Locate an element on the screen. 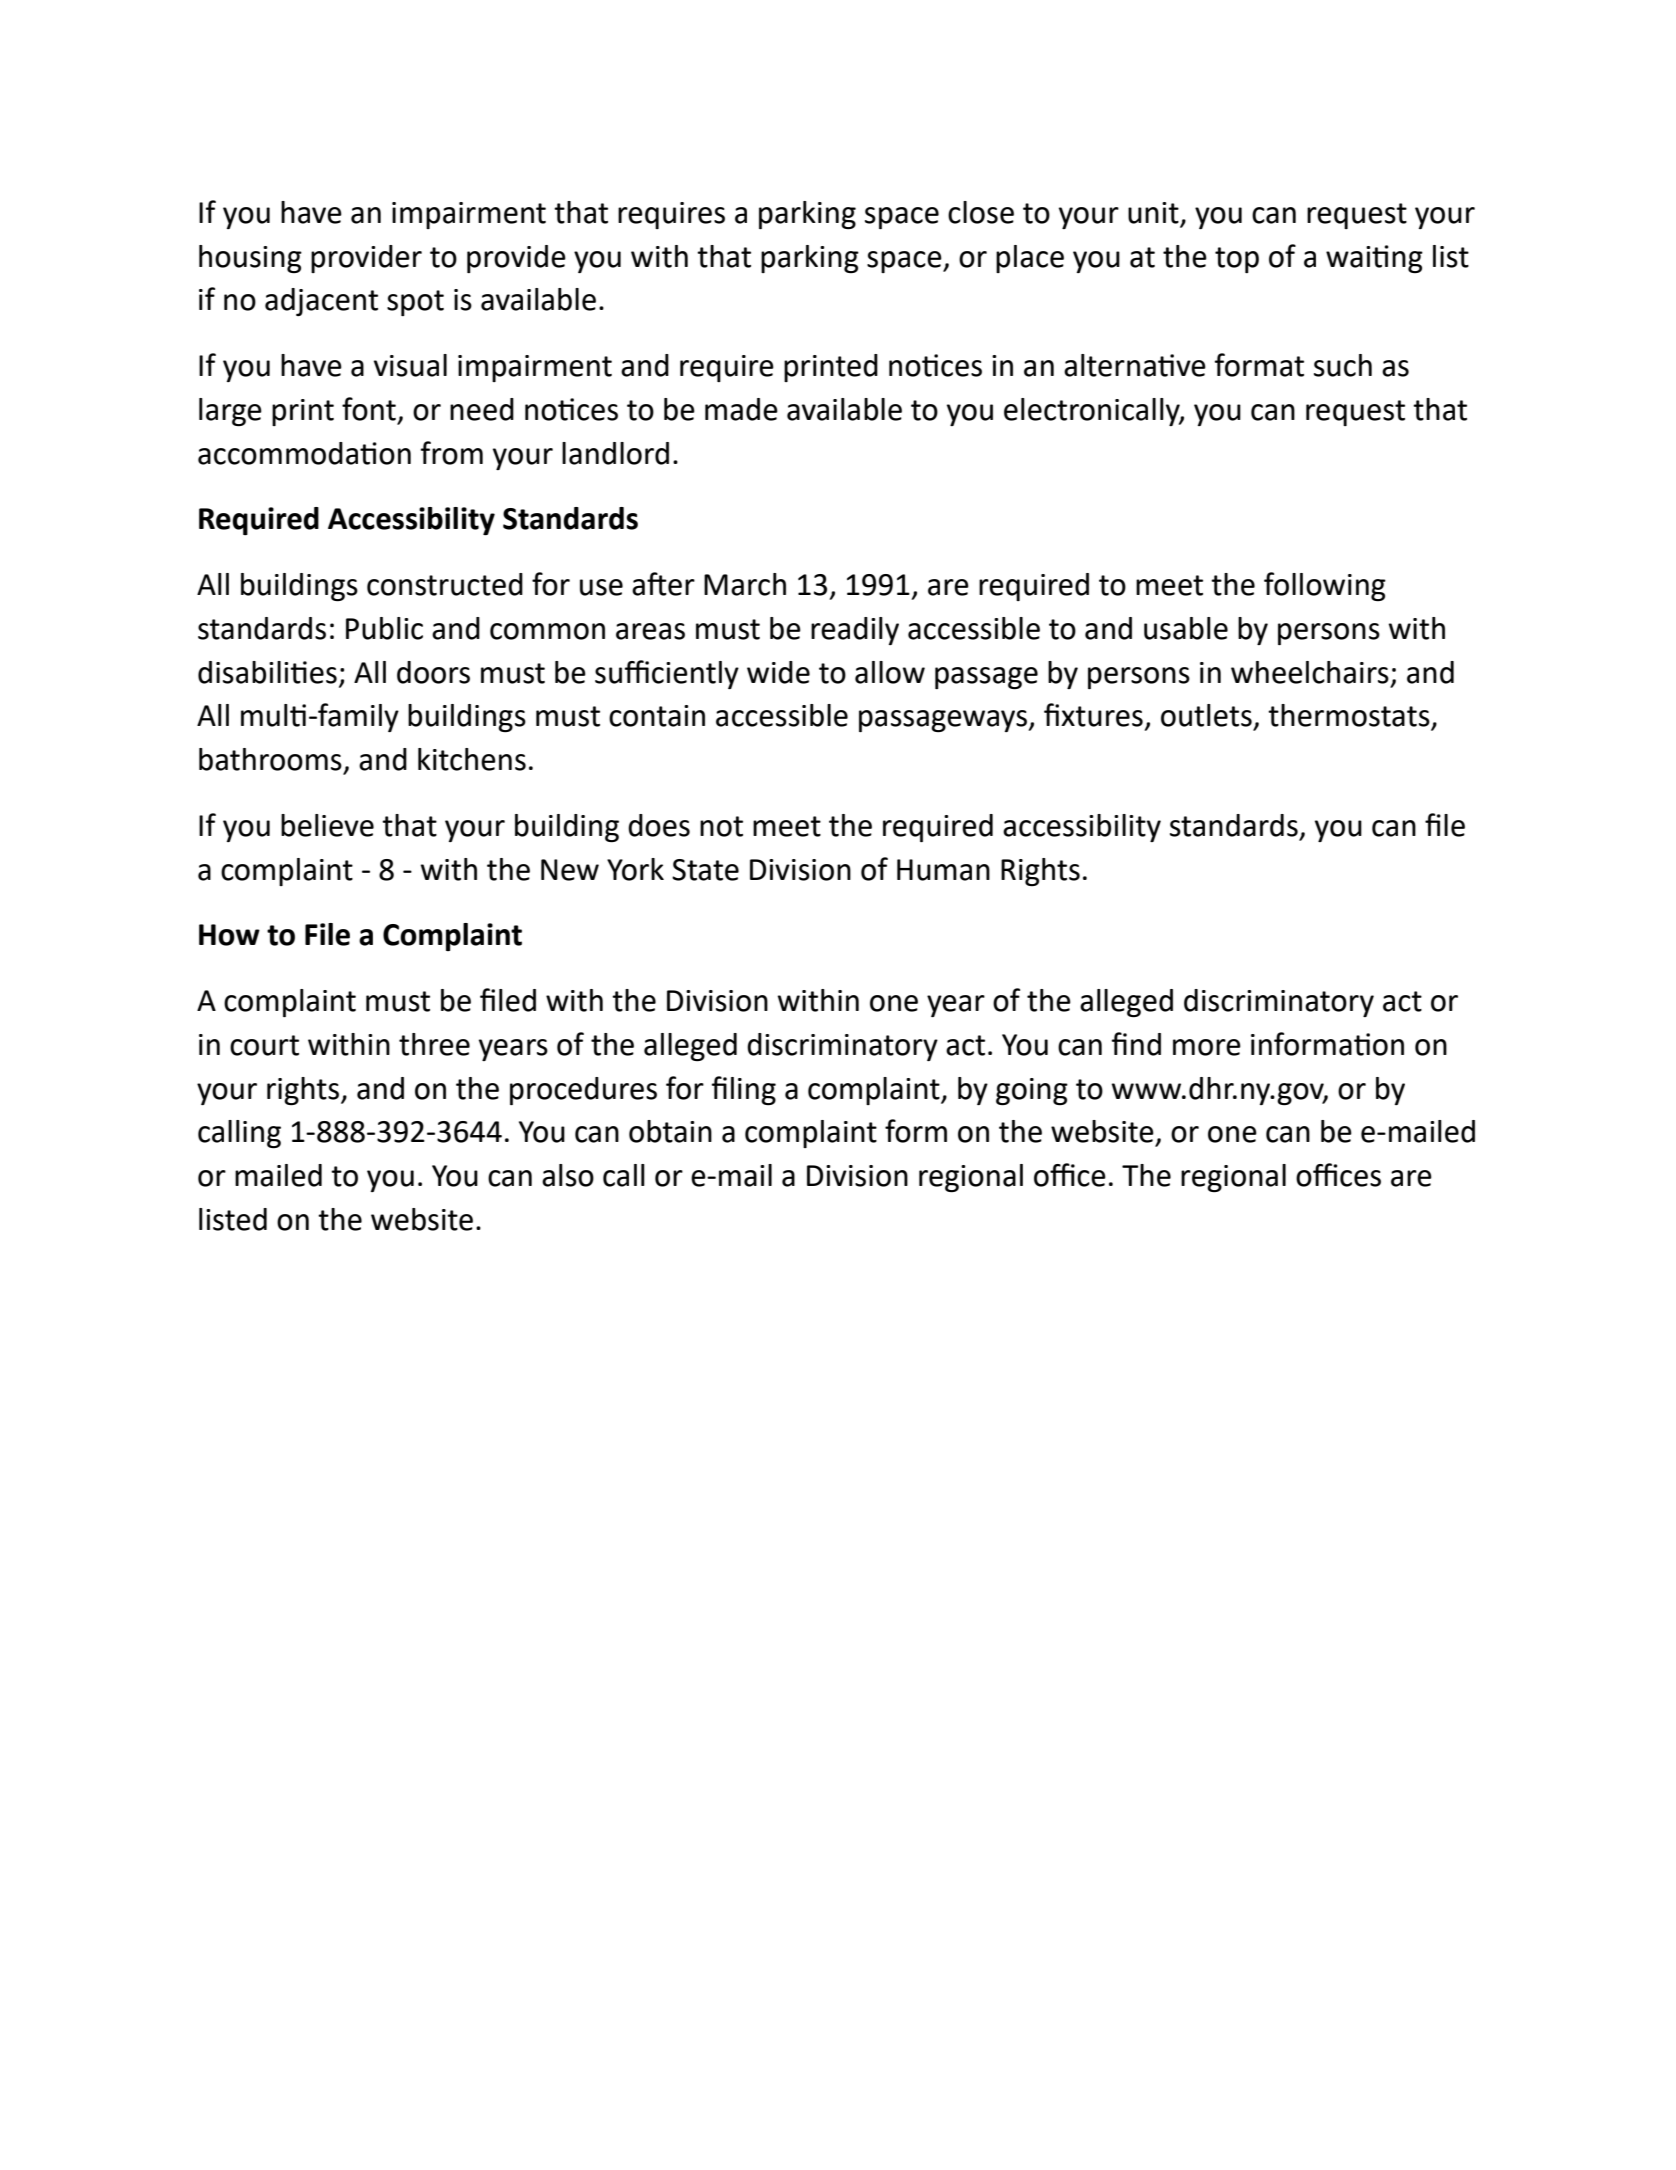 The image size is (1676, 2170). made is located at coordinates (741, 409).
